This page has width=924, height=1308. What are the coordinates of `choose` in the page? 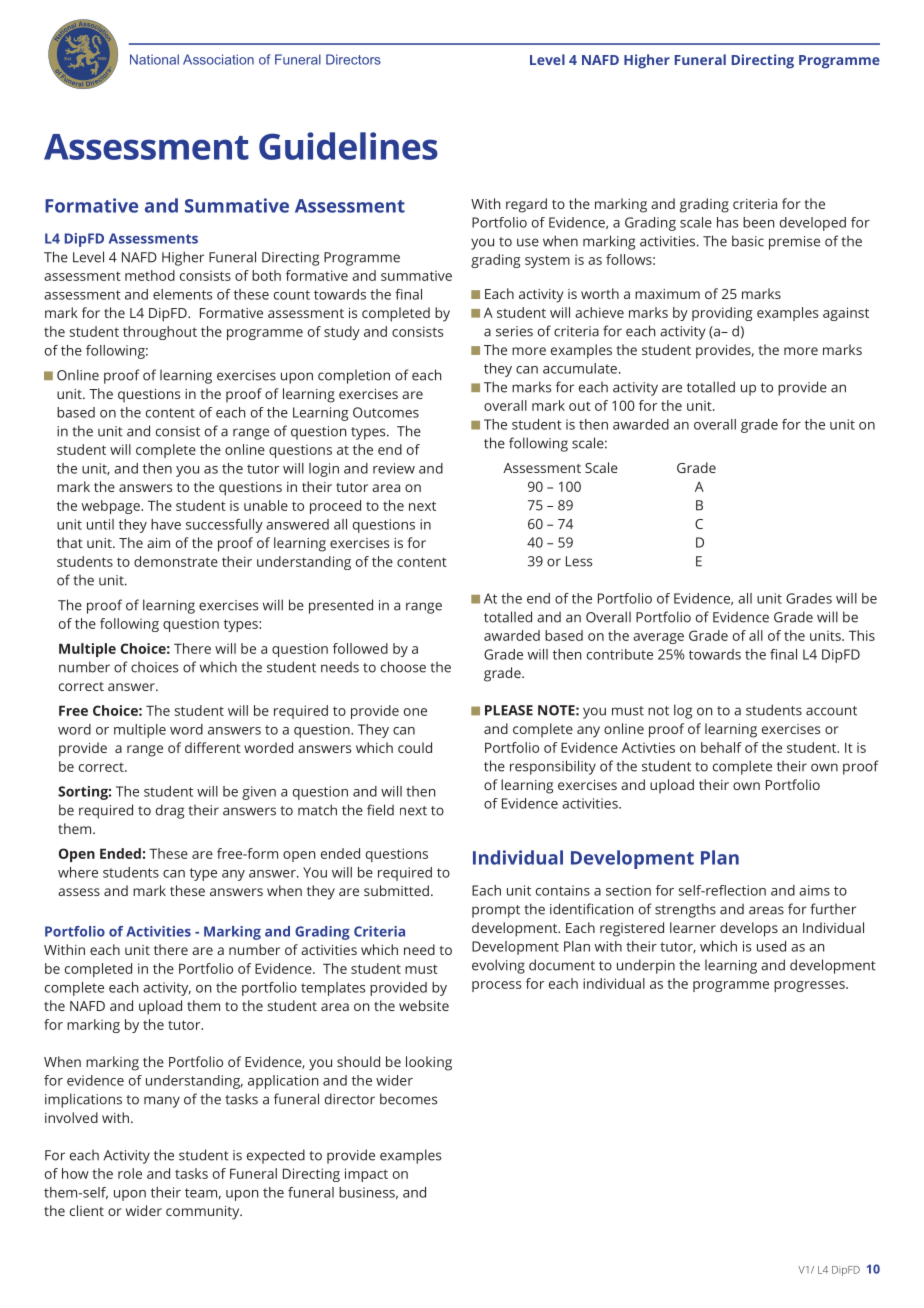 It's located at (403, 667).
